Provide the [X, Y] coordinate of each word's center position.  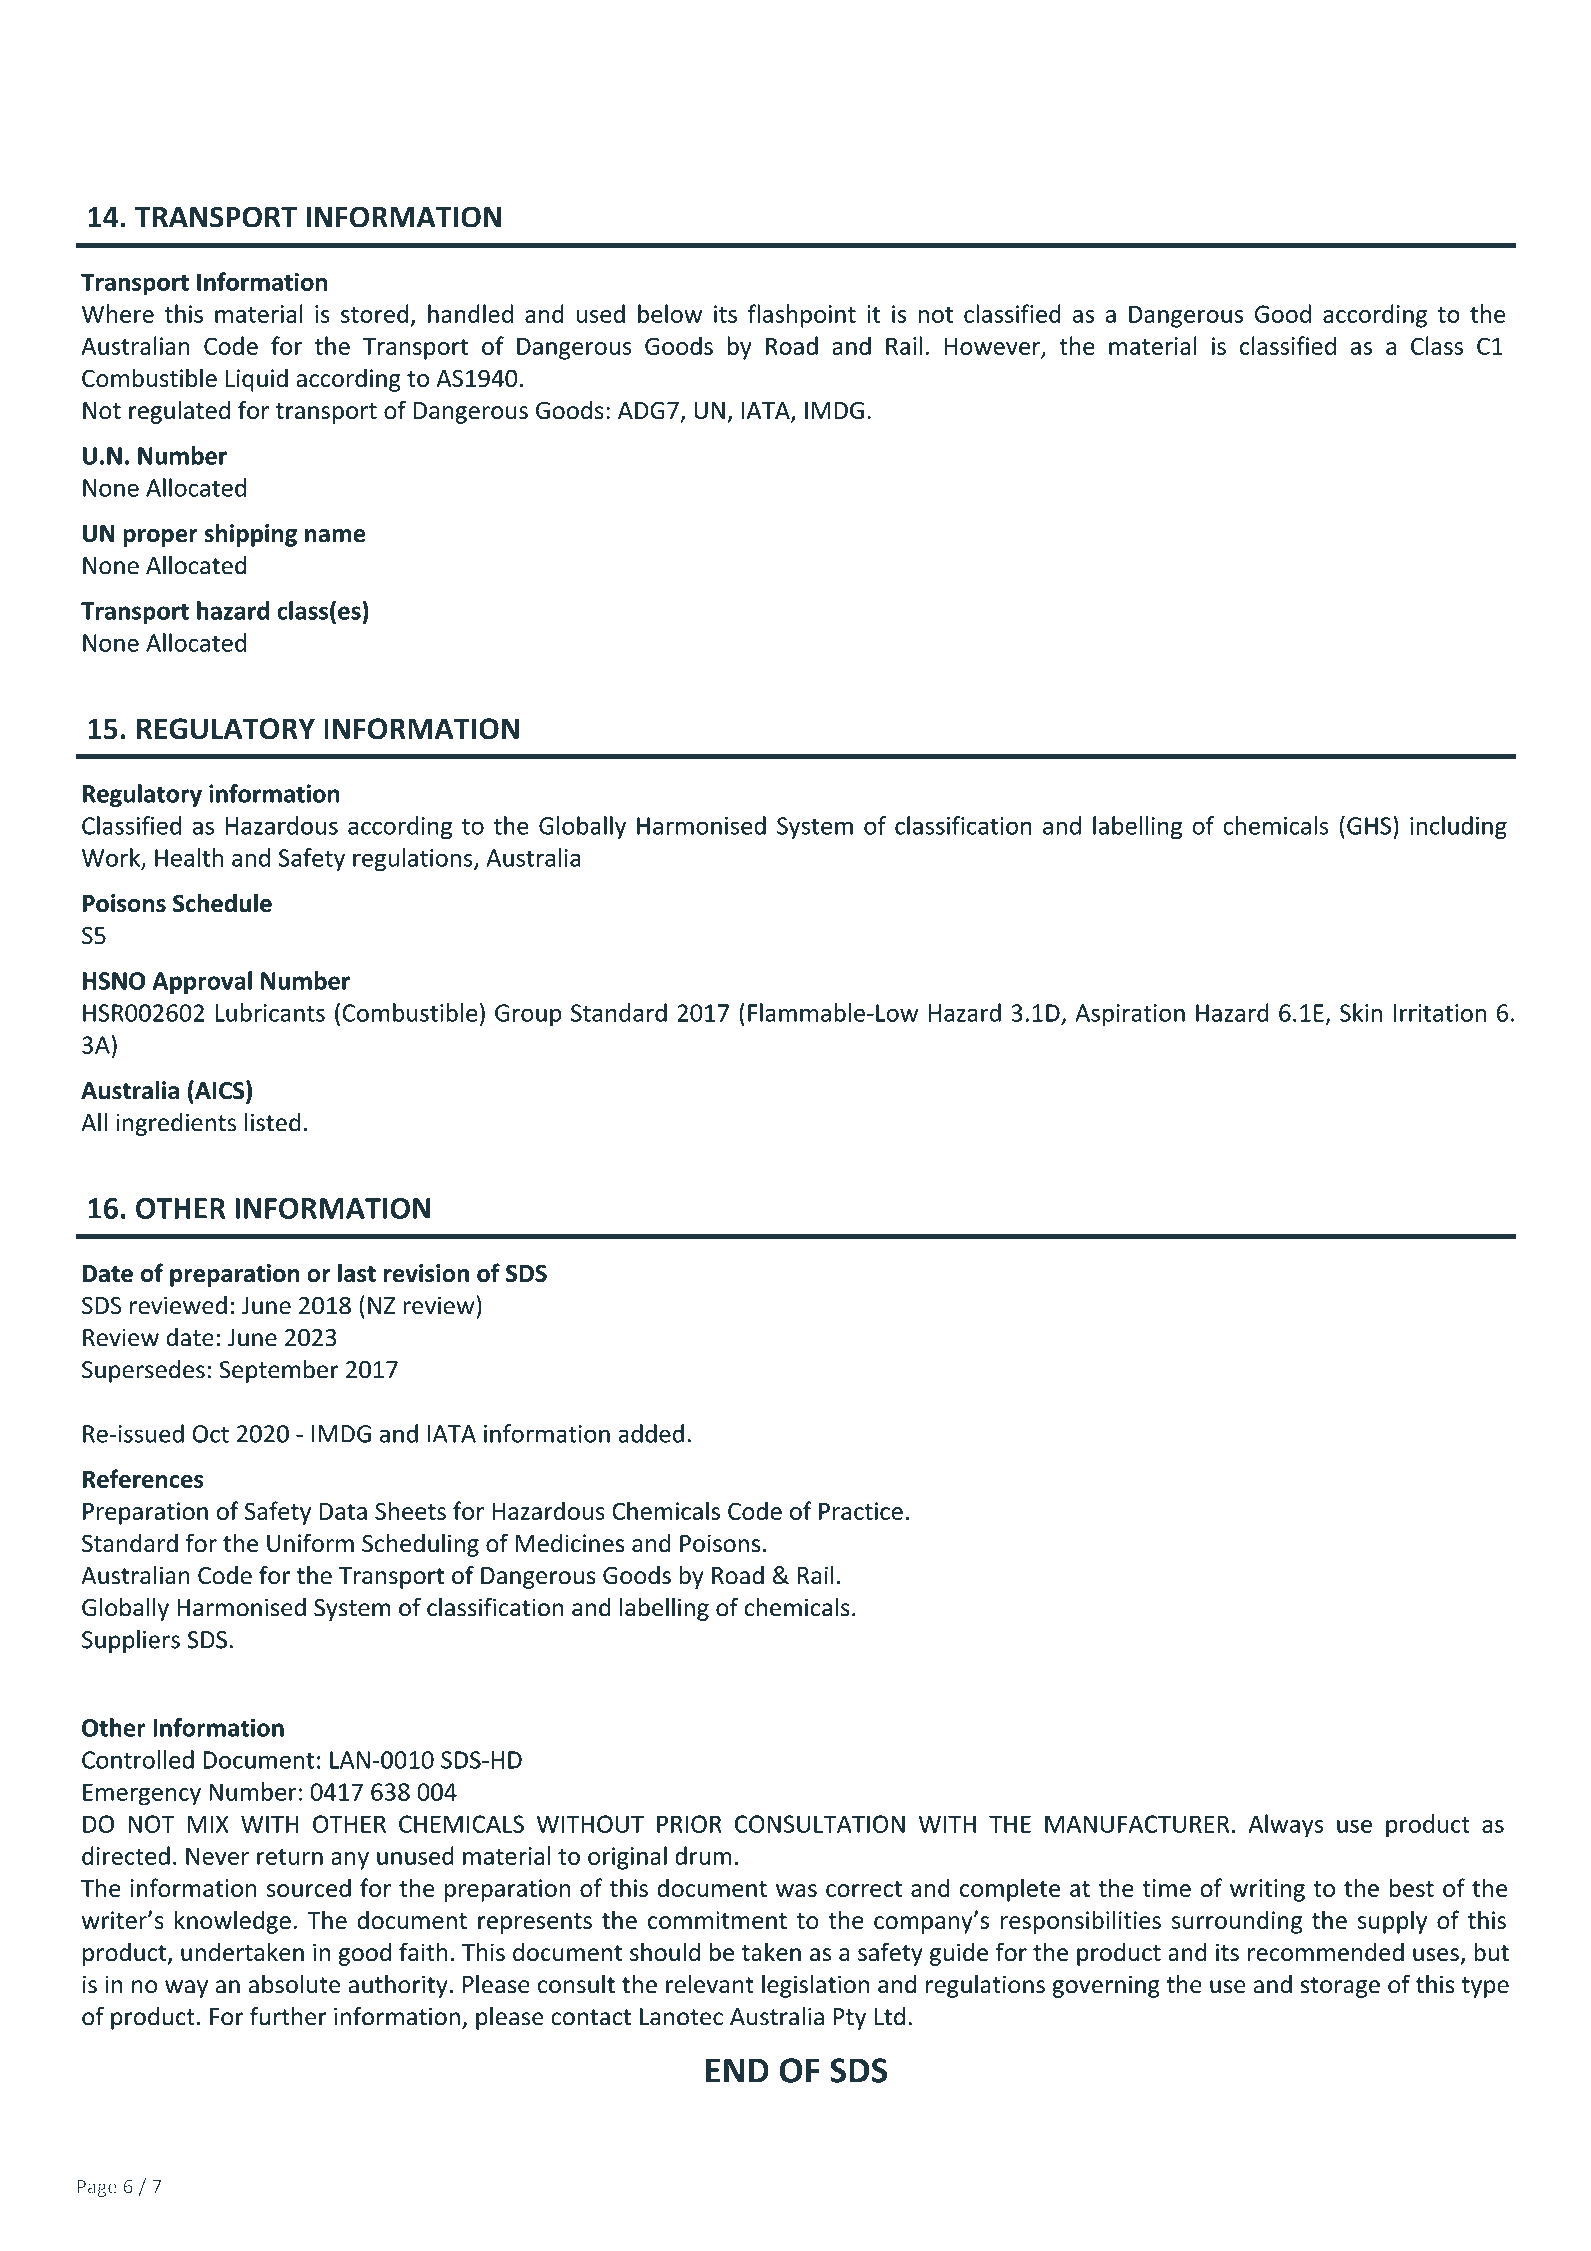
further [288, 2016]
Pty [850, 2019]
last [357, 1273]
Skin [1361, 1012]
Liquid [257, 380]
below [670, 313]
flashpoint [802, 316]
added [651, 1433]
